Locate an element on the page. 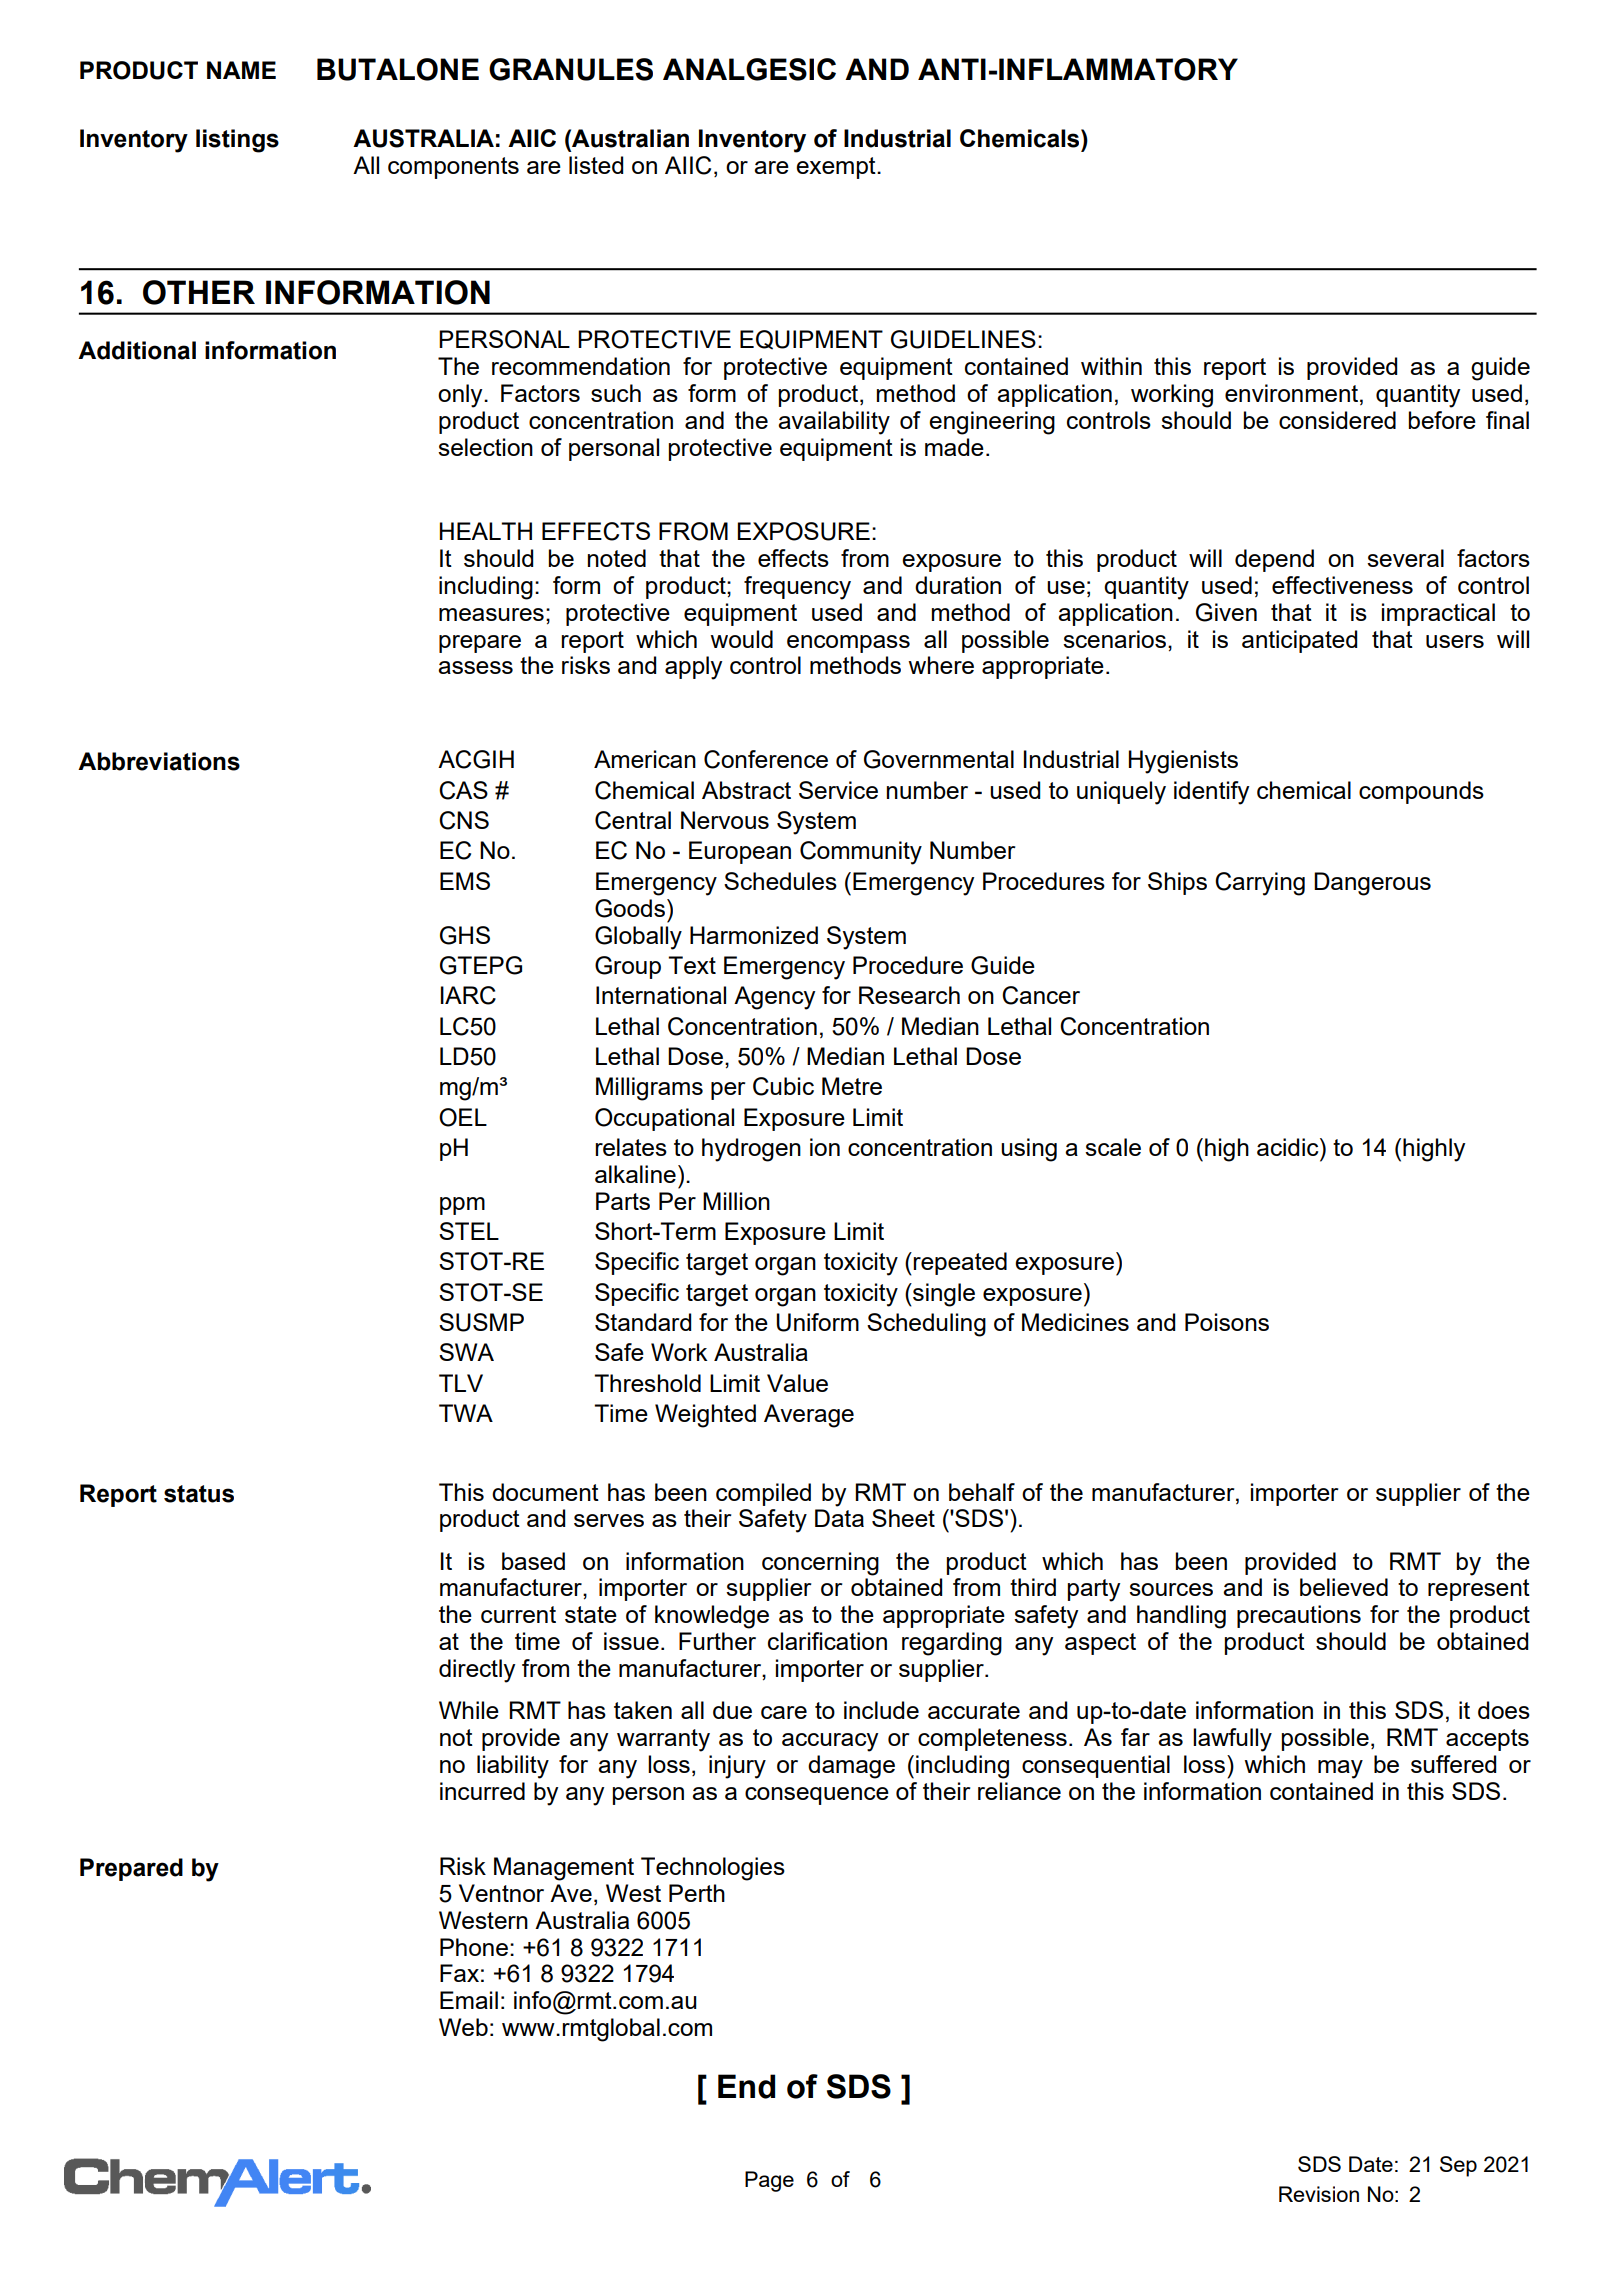  Revision is located at coordinates (1319, 2194).
